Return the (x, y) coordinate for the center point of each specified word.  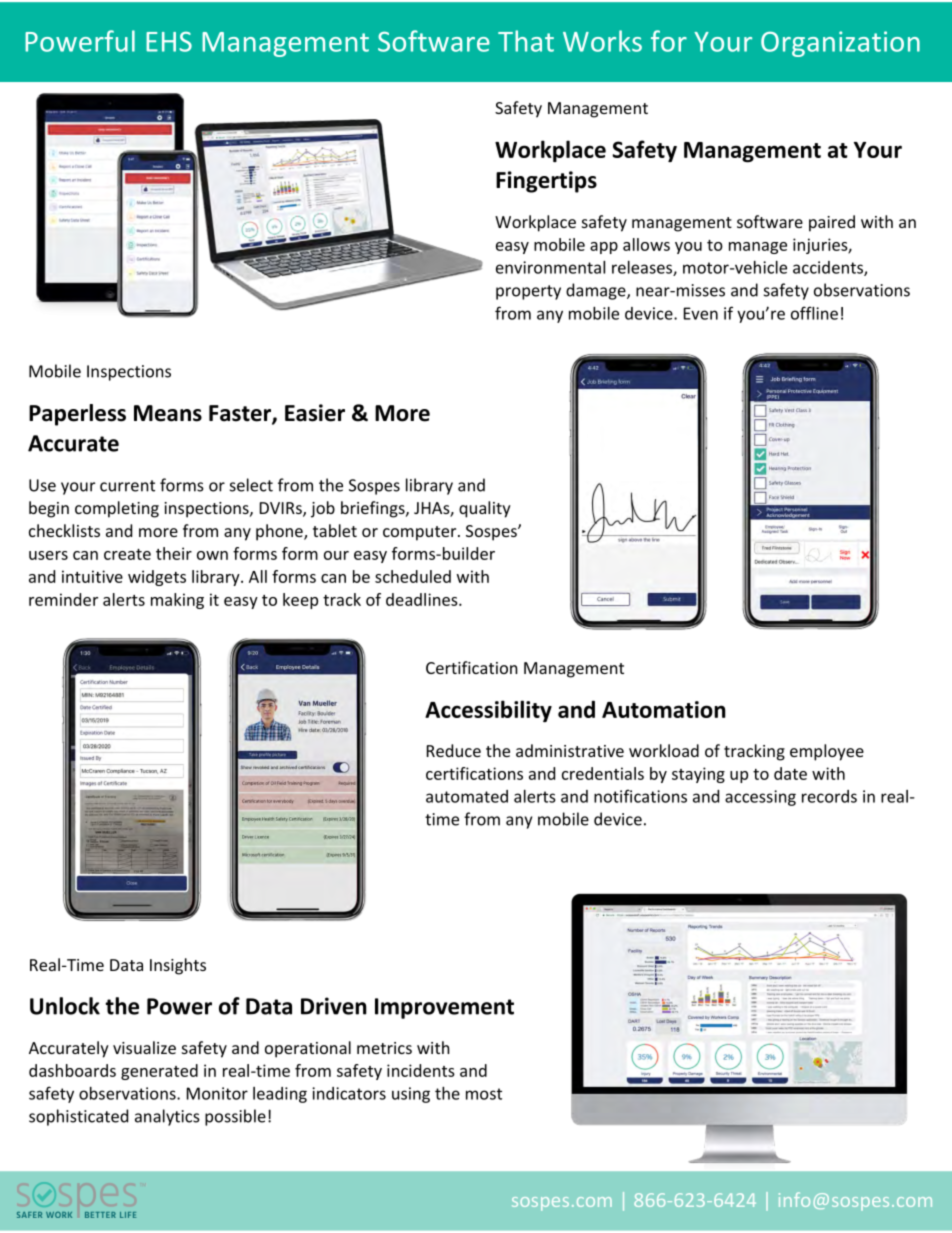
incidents (421, 1070)
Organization (840, 44)
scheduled (413, 576)
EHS (169, 41)
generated (159, 1072)
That (526, 41)
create (127, 554)
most (484, 1094)
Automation (664, 709)
